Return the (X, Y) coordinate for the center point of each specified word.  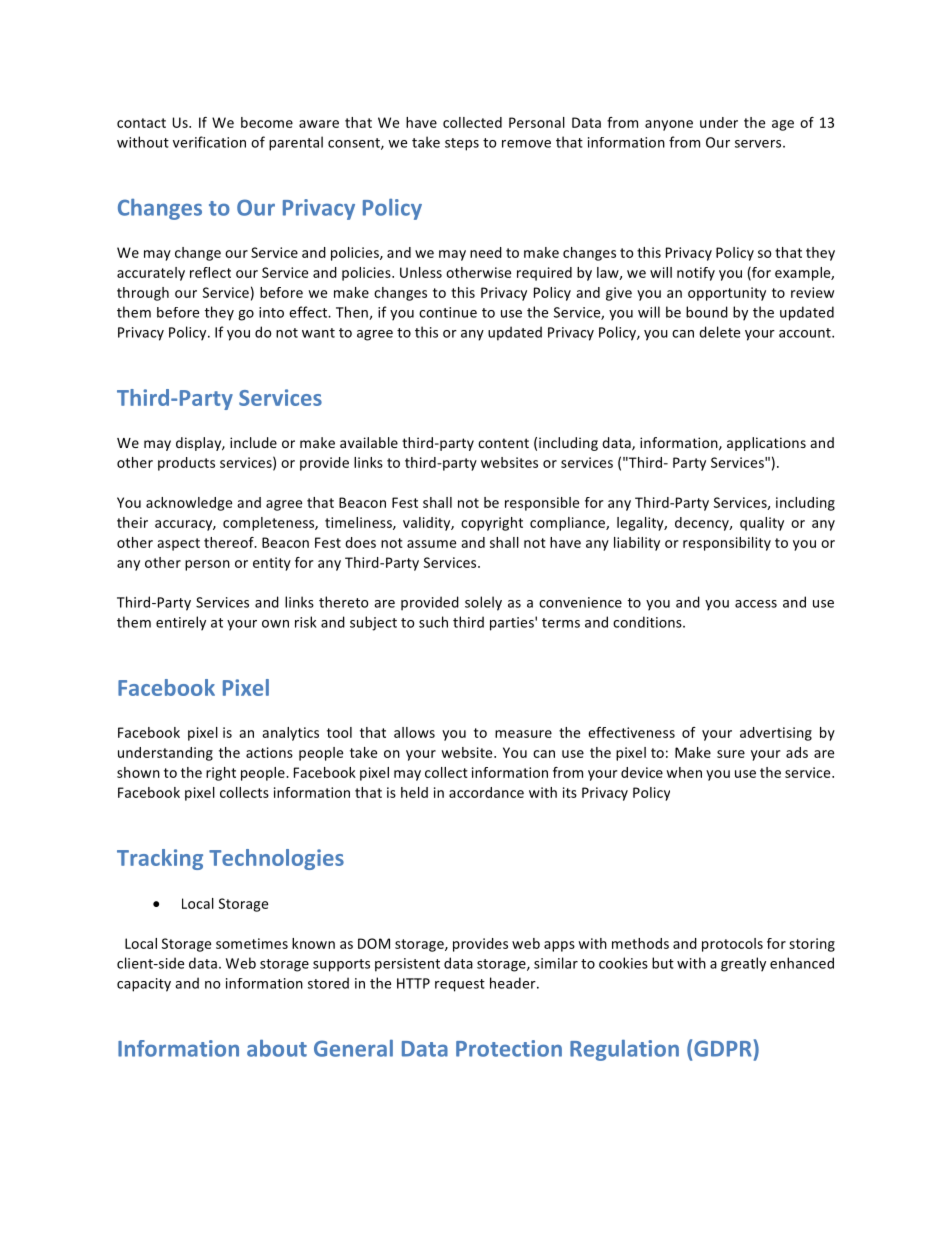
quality (762, 524)
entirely (181, 623)
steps (462, 144)
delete (719, 332)
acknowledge (189, 504)
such (433, 622)
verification (209, 142)
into (271, 312)
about (277, 1048)
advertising (776, 734)
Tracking (160, 859)
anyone (669, 125)
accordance (486, 792)
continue (448, 312)
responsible (542, 504)
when (684, 772)
